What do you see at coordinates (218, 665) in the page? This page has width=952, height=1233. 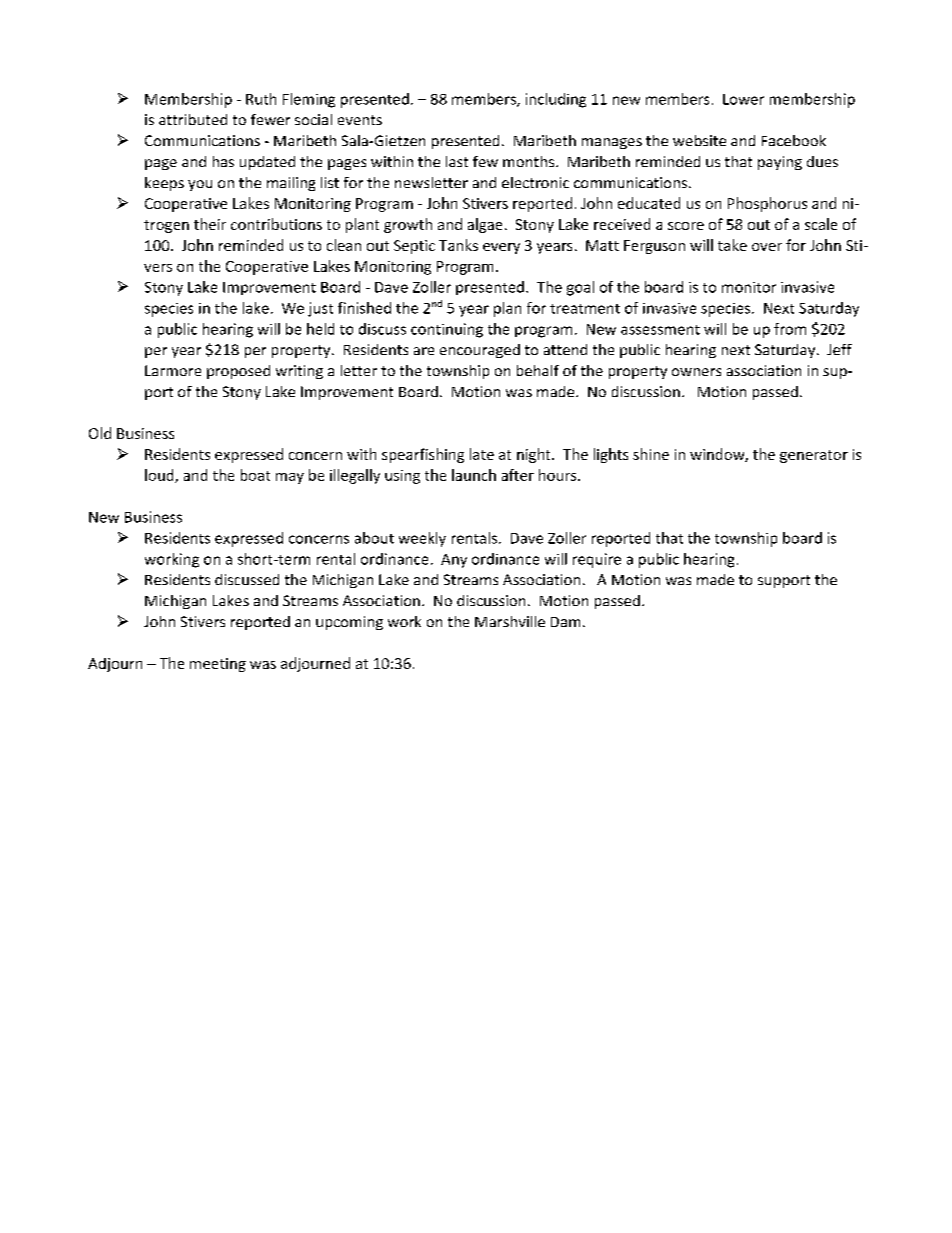 I see `meeting` at bounding box center [218, 665].
